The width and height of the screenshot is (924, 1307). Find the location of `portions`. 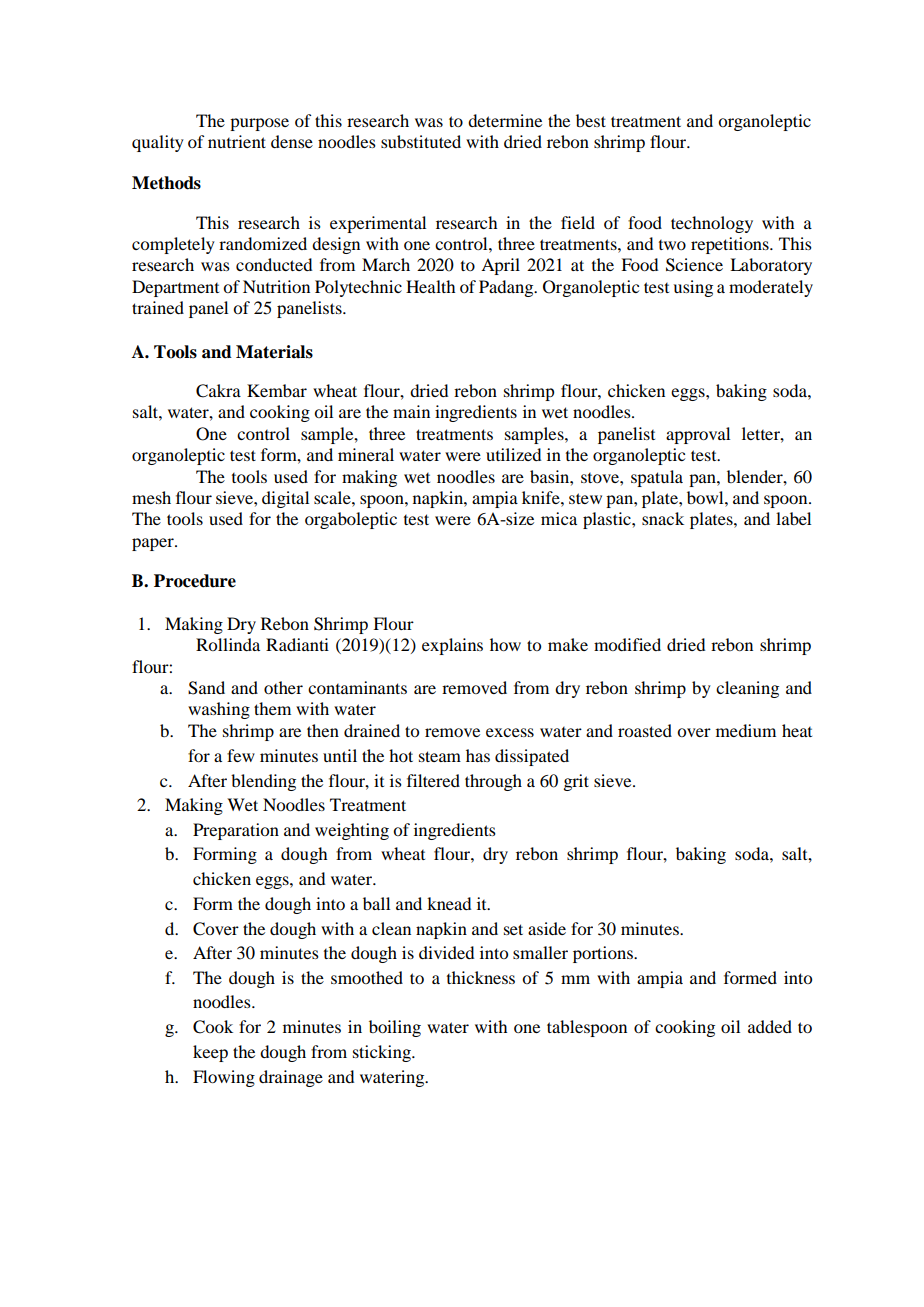

portions is located at coordinates (604, 954).
